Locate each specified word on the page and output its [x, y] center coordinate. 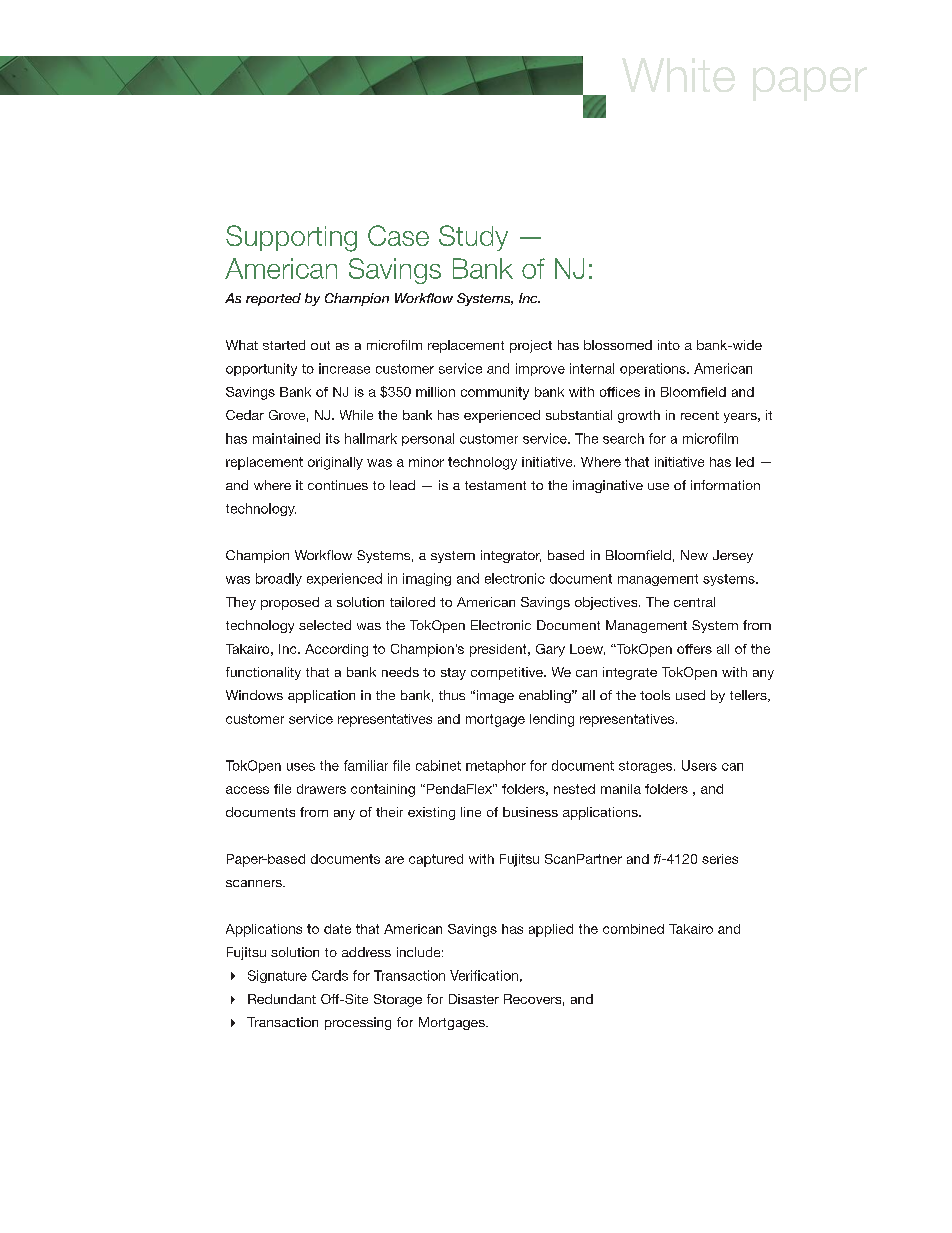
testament [495, 485]
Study [473, 238]
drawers [321, 789]
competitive [508, 673]
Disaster [474, 999]
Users [699, 765]
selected [325, 625]
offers [694, 649]
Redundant [282, 999]
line [471, 812]
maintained [286, 438]
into [669, 345]
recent [700, 415]
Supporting [291, 238]
